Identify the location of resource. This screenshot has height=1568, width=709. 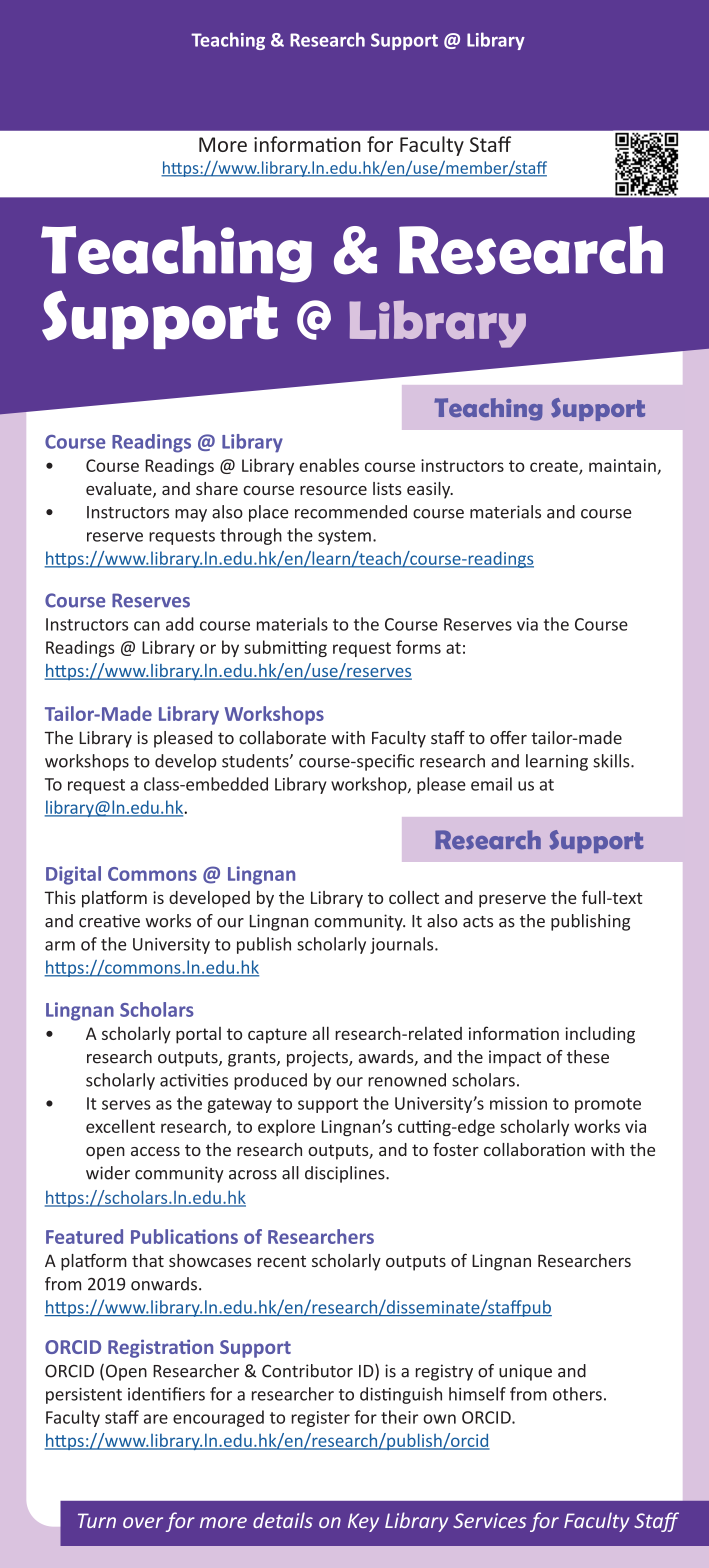
(333, 490).
